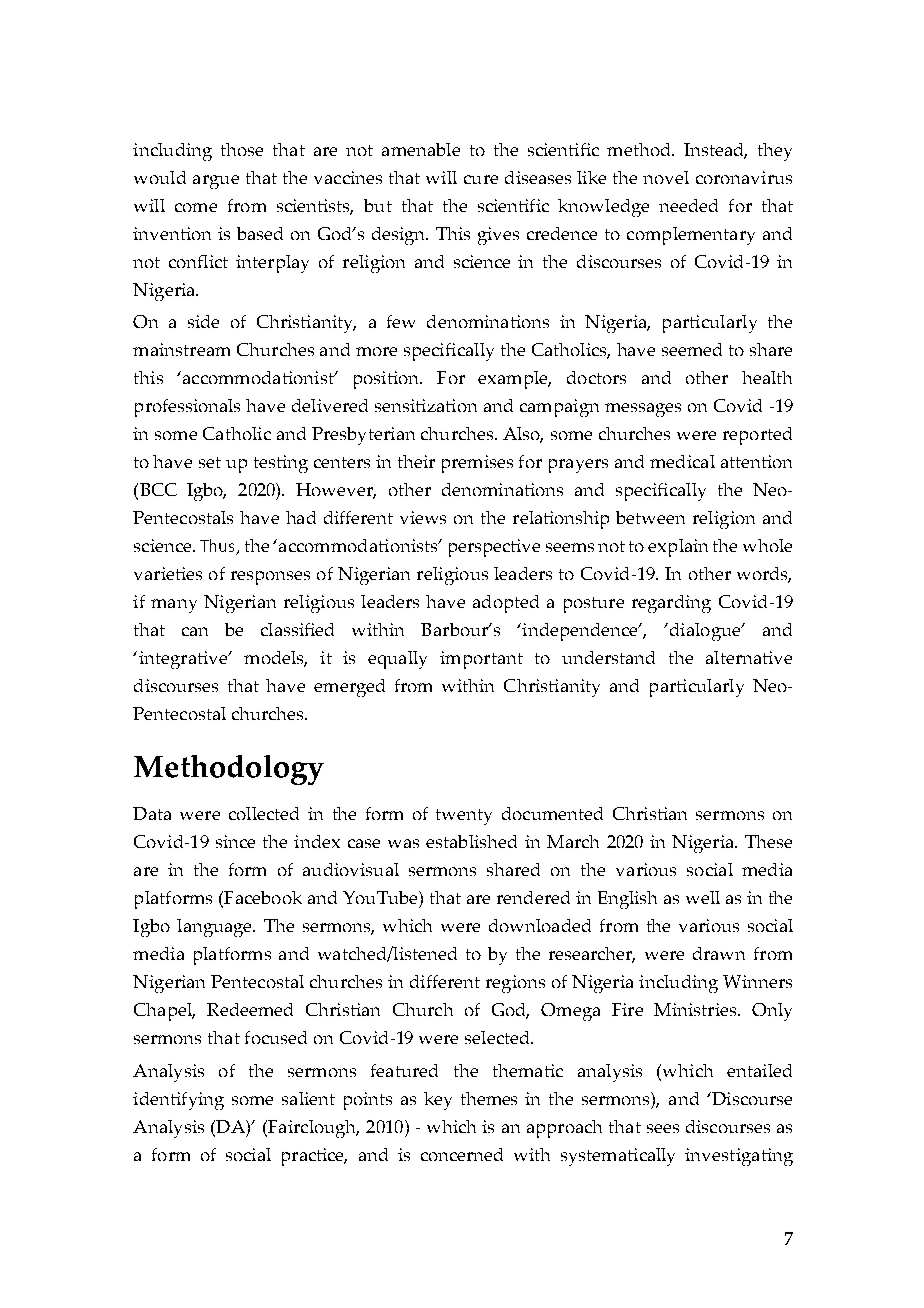 The width and height of the document is (924, 1308). What do you see at coordinates (195, 631) in the document?
I see `can` at bounding box center [195, 631].
